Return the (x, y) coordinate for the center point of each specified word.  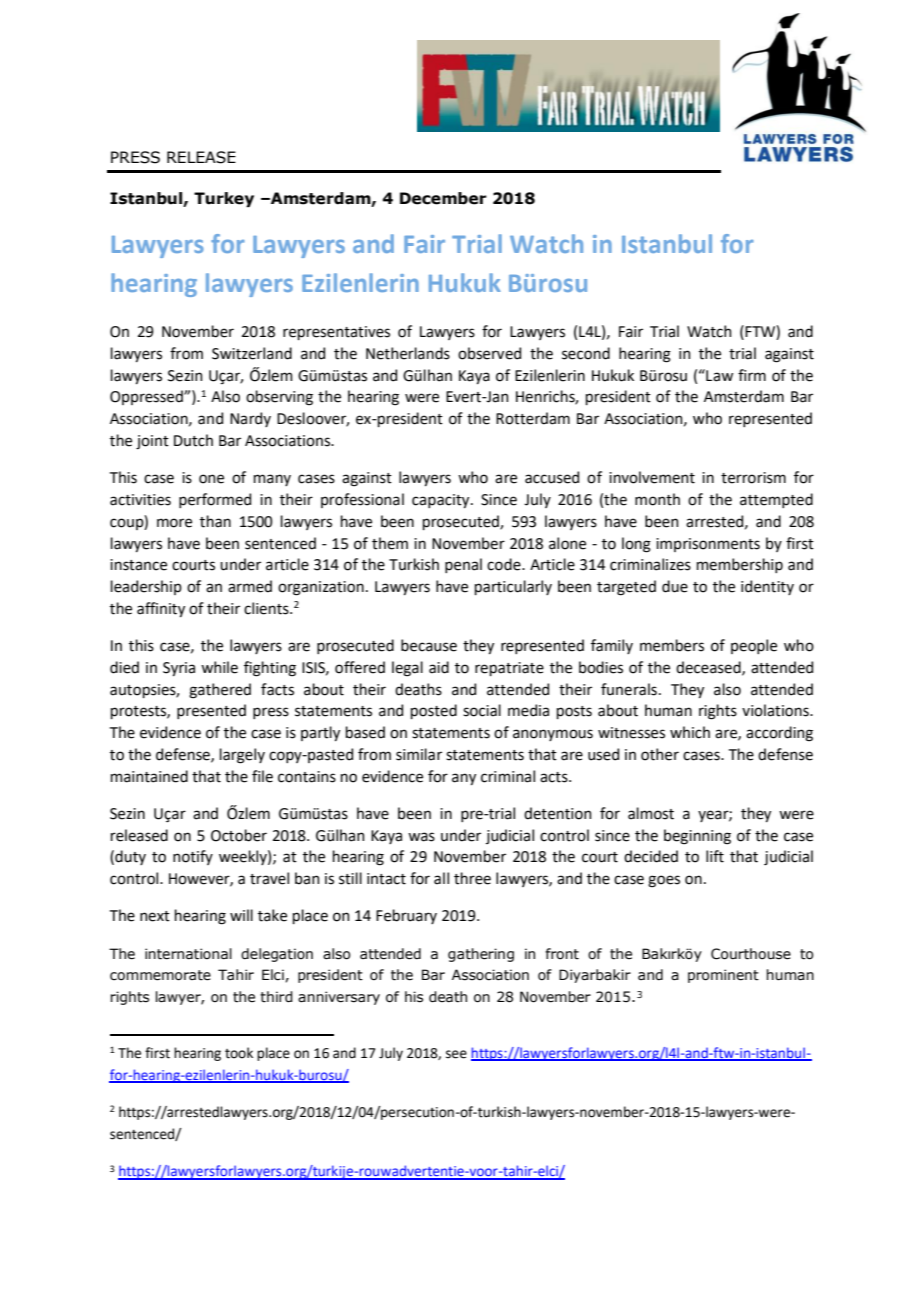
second (586, 353)
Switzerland (252, 353)
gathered (220, 691)
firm (752, 375)
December (443, 198)
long (636, 545)
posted (434, 711)
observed (489, 353)
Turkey (224, 199)
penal (463, 565)
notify (193, 857)
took (239, 1053)
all (441, 878)
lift (715, 856)
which (690, 732)
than (215, 521)
